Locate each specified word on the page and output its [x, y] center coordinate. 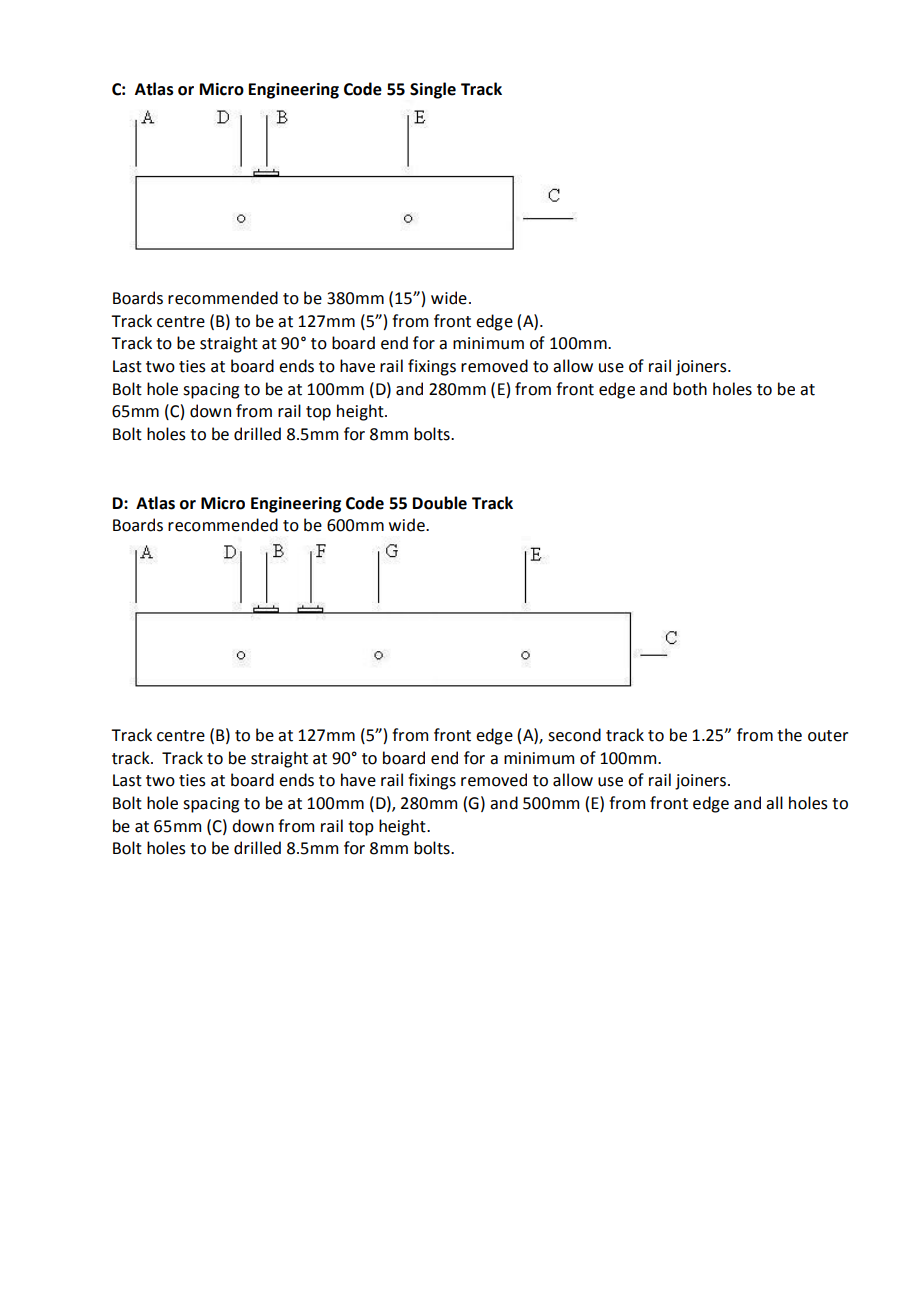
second [574, 735]
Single [433, 90]
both [690, 389]
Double [440, 503]
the [789, 735]
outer [828, 736]
